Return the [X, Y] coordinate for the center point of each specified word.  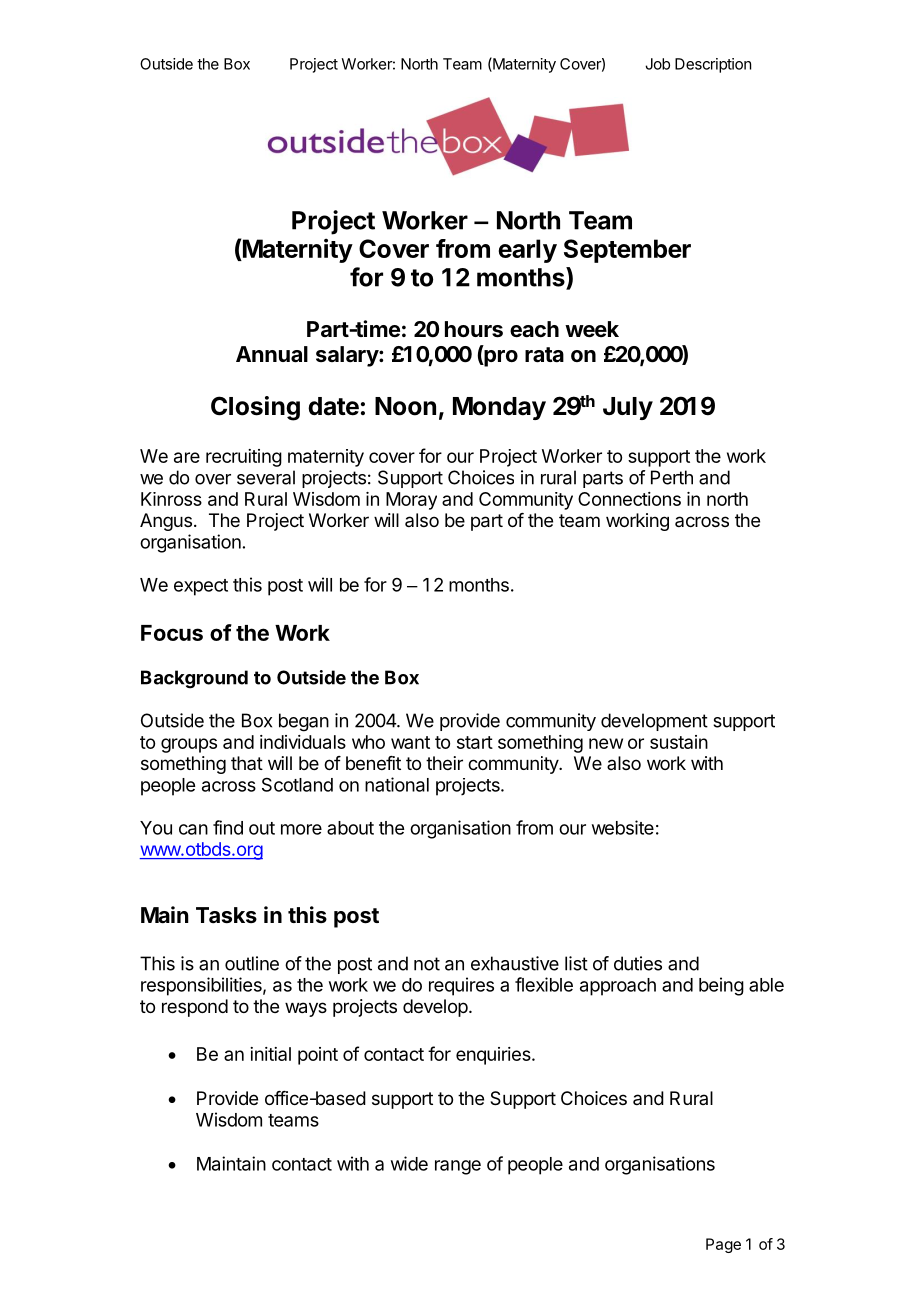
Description [713, 65]
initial [270, 1054]
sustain [679, 742]
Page [723, 1245]
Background [194, 679]
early [527, 251]
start [475, 742]
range [458, 1167]
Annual [272, 354]
